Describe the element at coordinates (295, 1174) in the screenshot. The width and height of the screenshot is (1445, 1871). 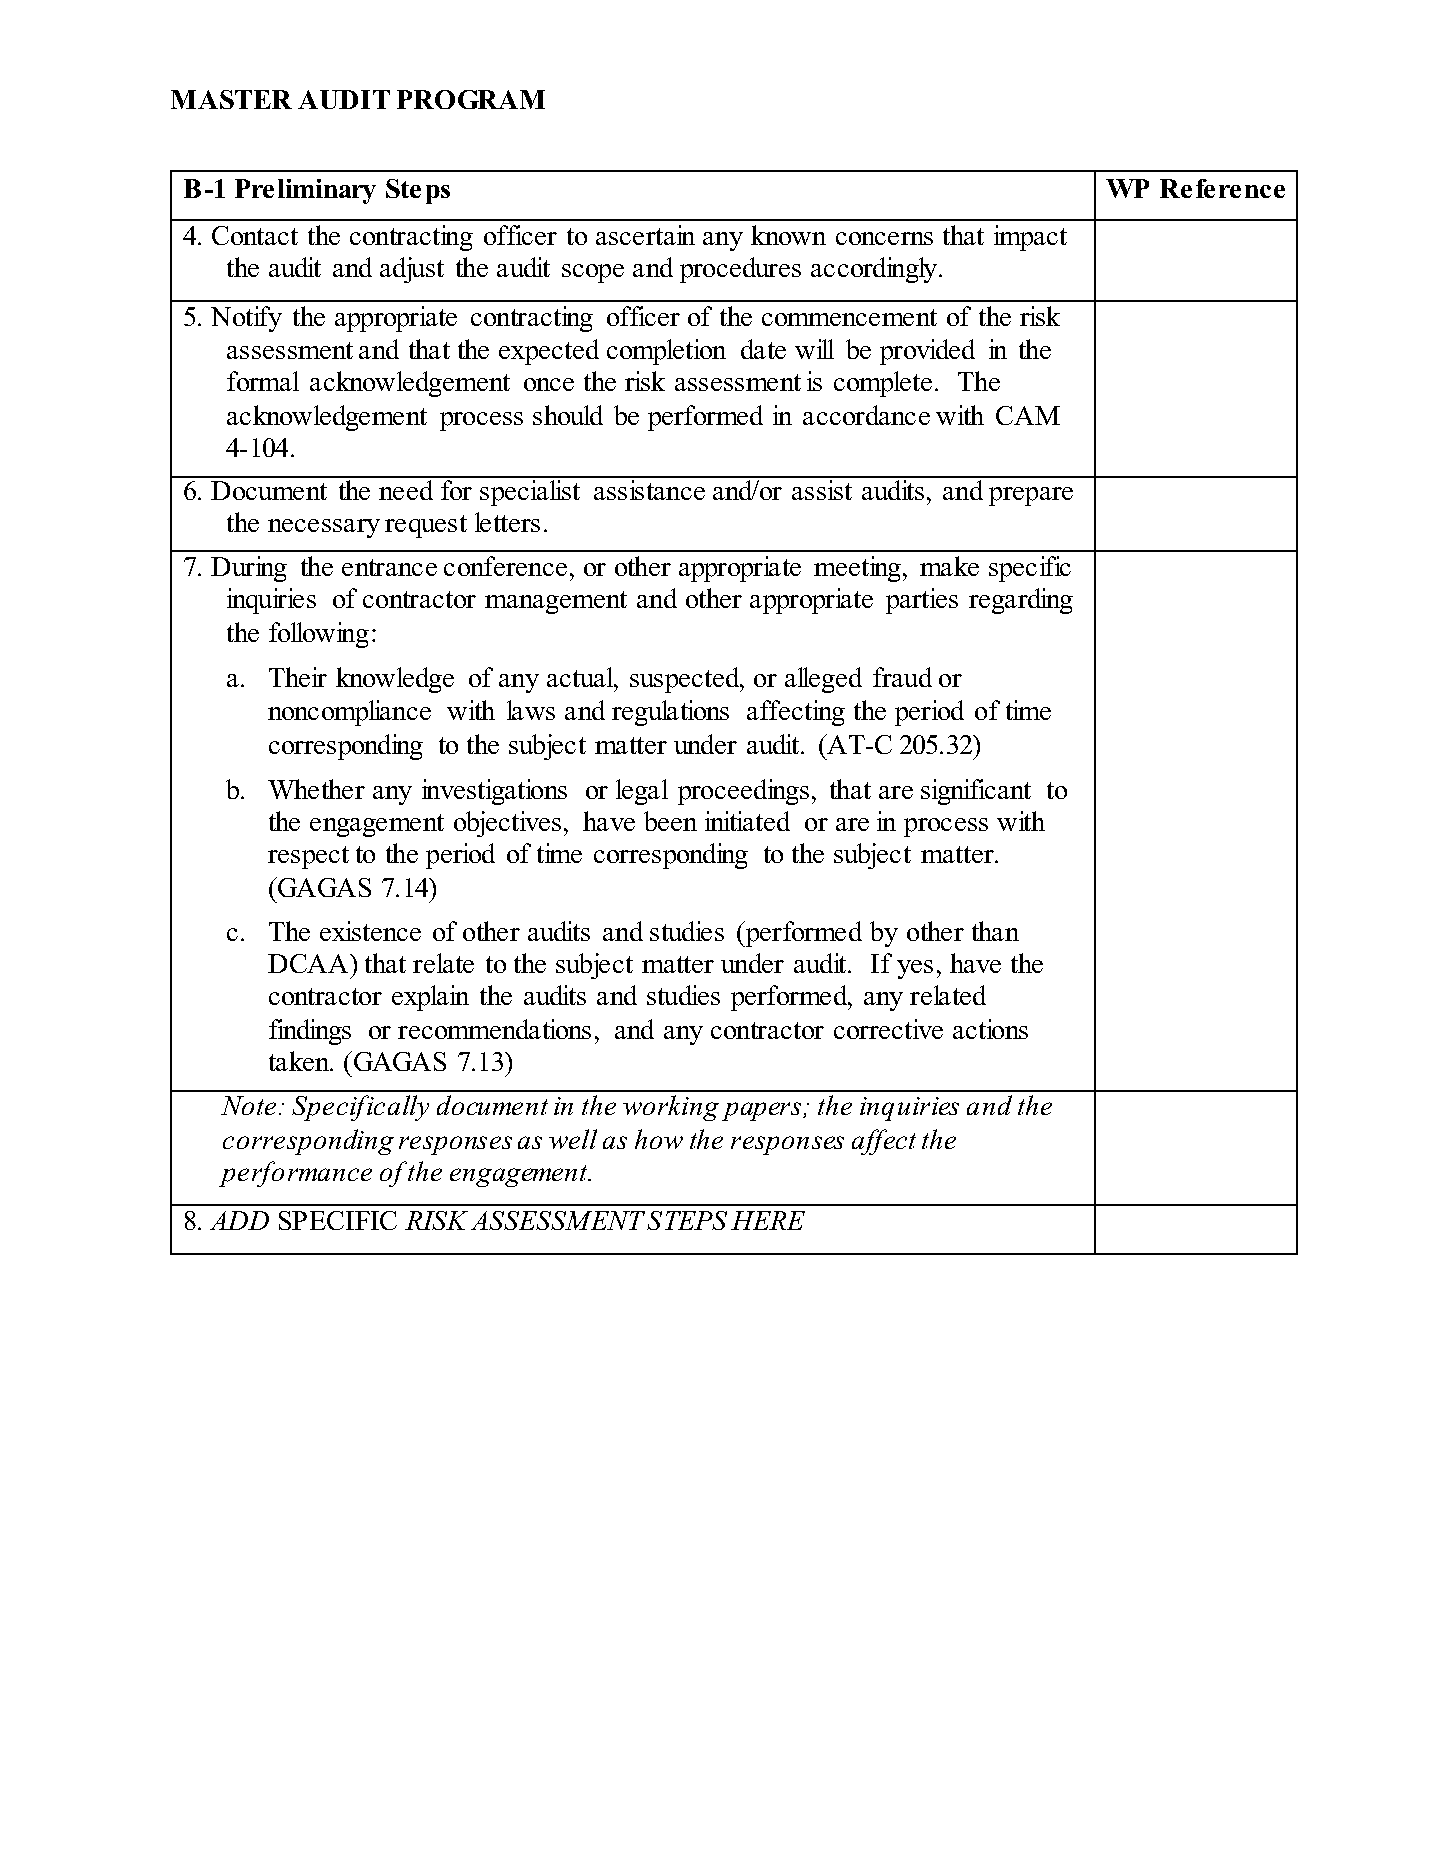
I see `performance` at that location.
